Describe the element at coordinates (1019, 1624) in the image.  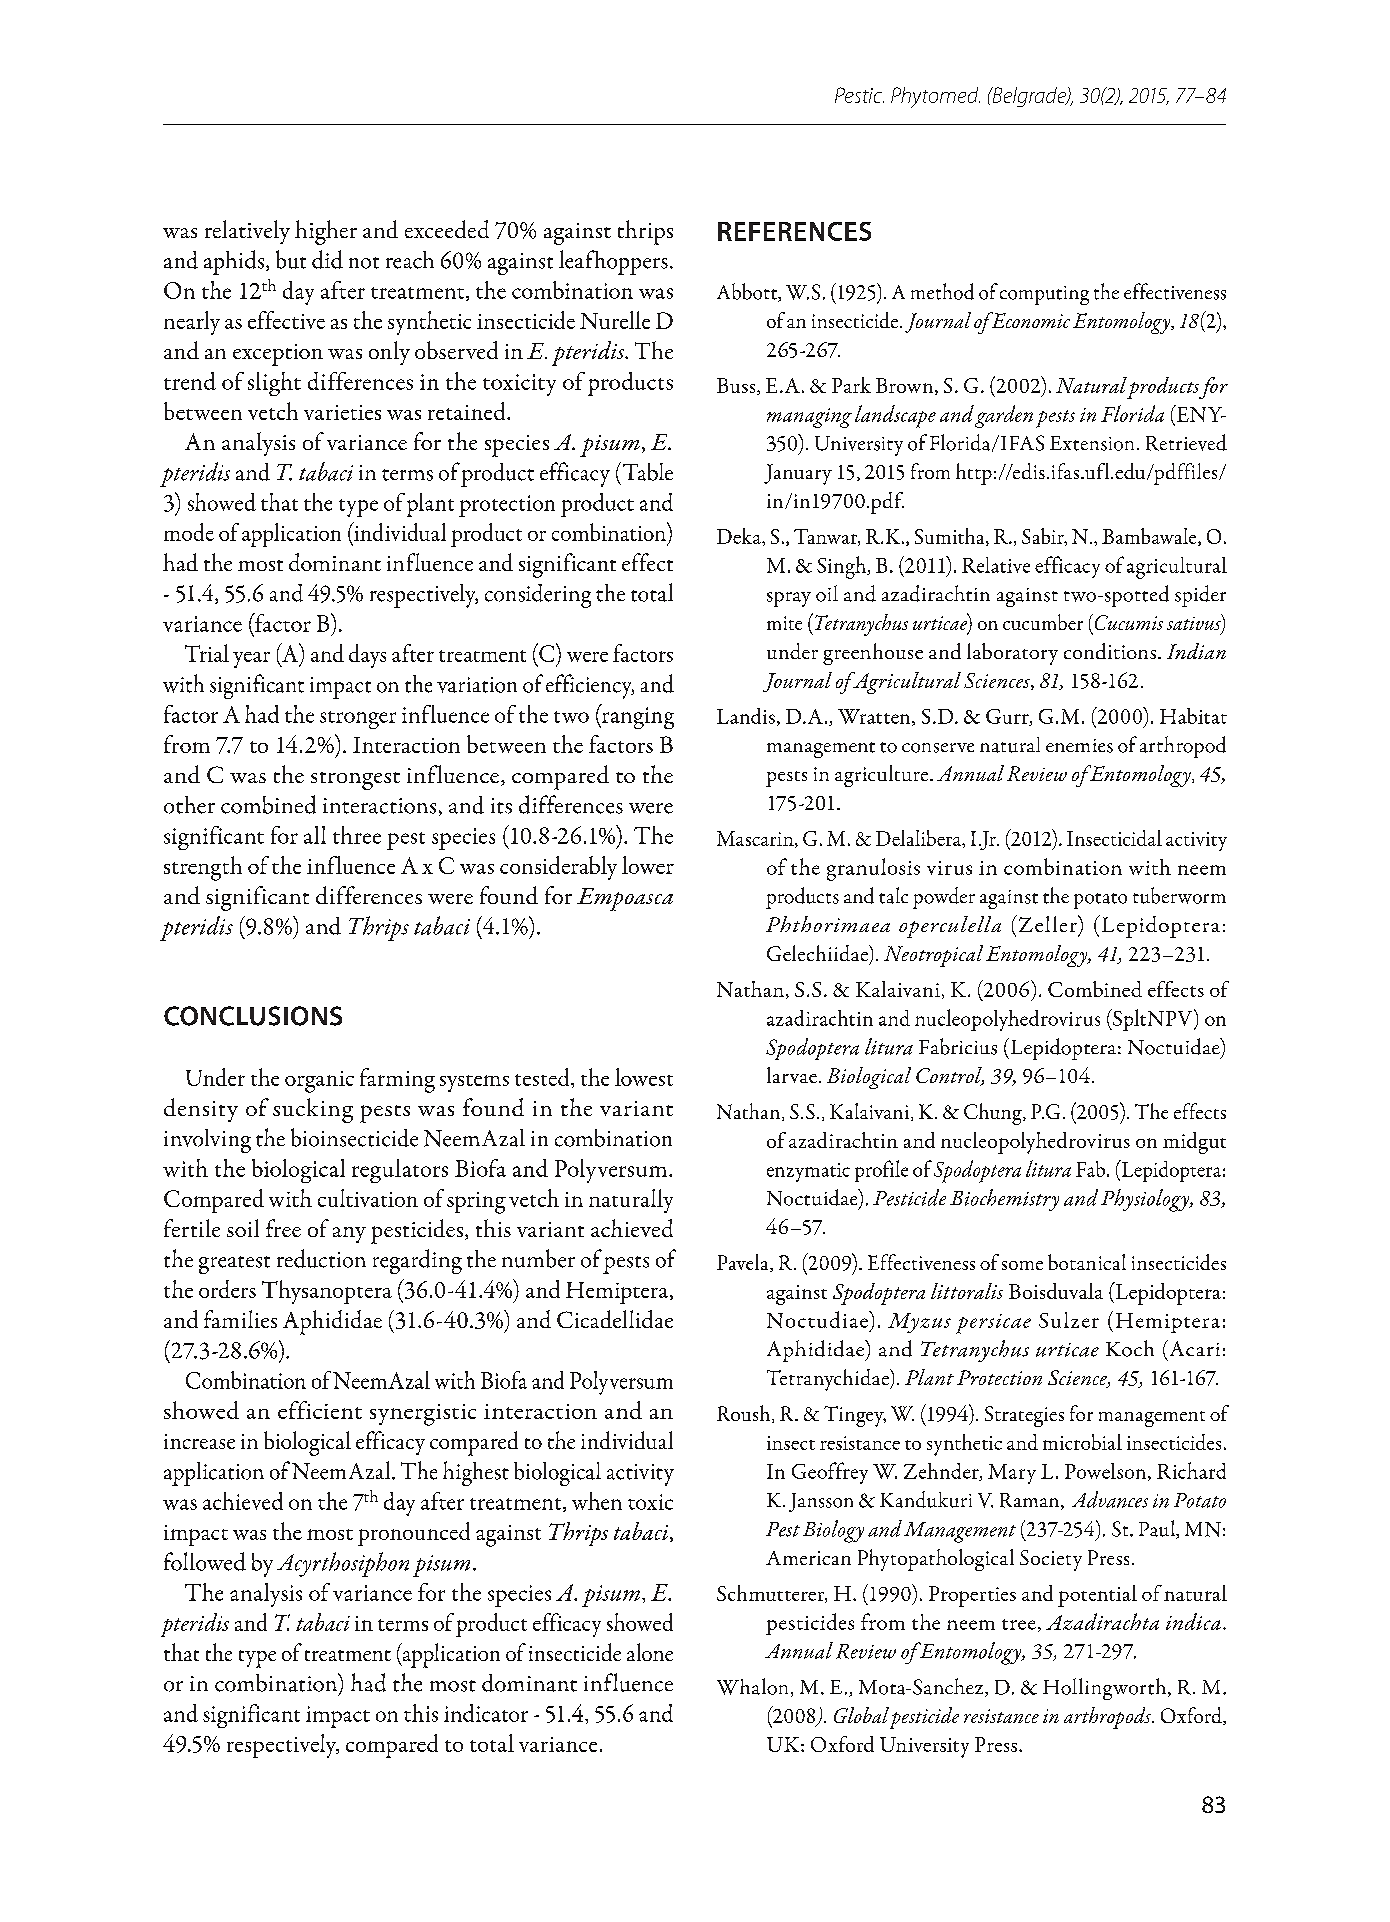
I see `tree` at that location.
